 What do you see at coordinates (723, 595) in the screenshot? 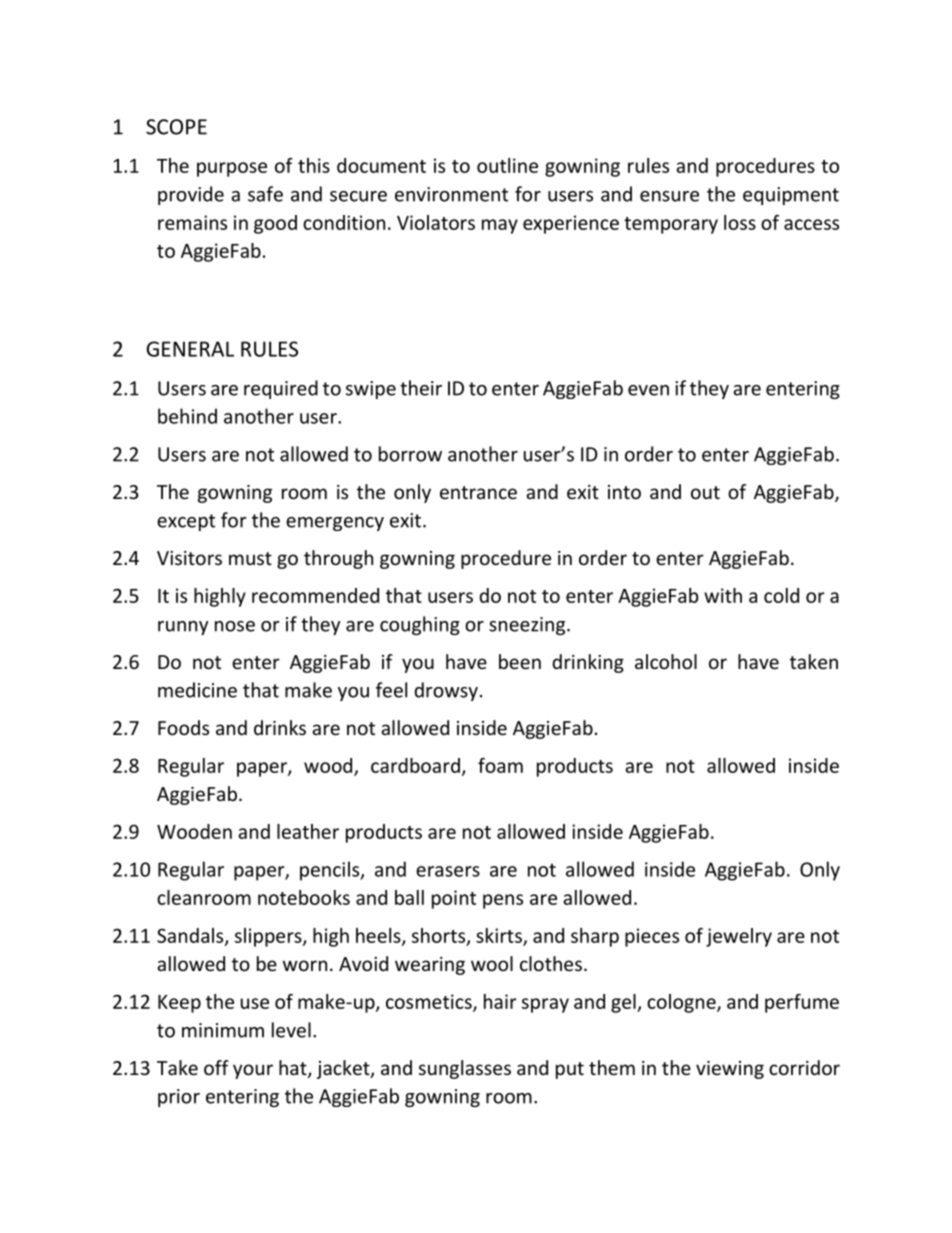
I see `with` at bounding box center [723, 595].
